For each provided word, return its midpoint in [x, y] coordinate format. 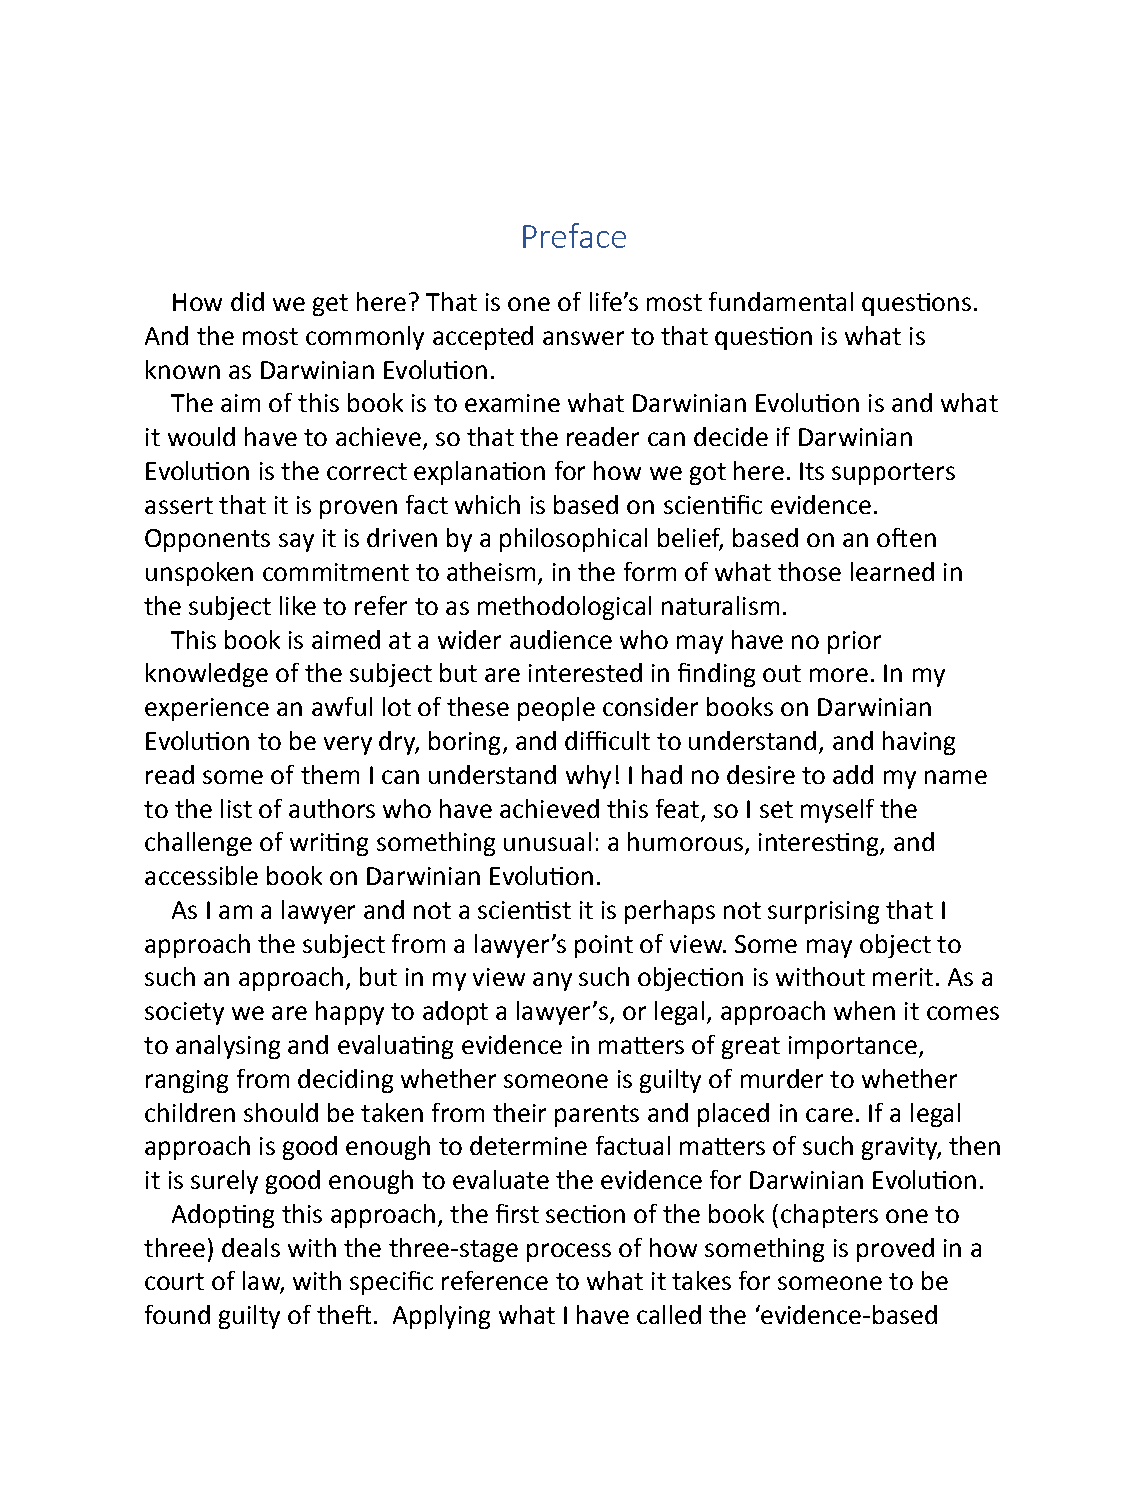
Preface [574, 235]
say [296, 542]
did [247, 301]
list [236, 808]
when [864, 1010]
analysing [228, 1047]
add [853, 774]
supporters [893, 474]
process [569, 1252]
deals [251, 1247]
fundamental [781, 301]
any [552, 981]
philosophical [573, 540]
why [588, 777]
